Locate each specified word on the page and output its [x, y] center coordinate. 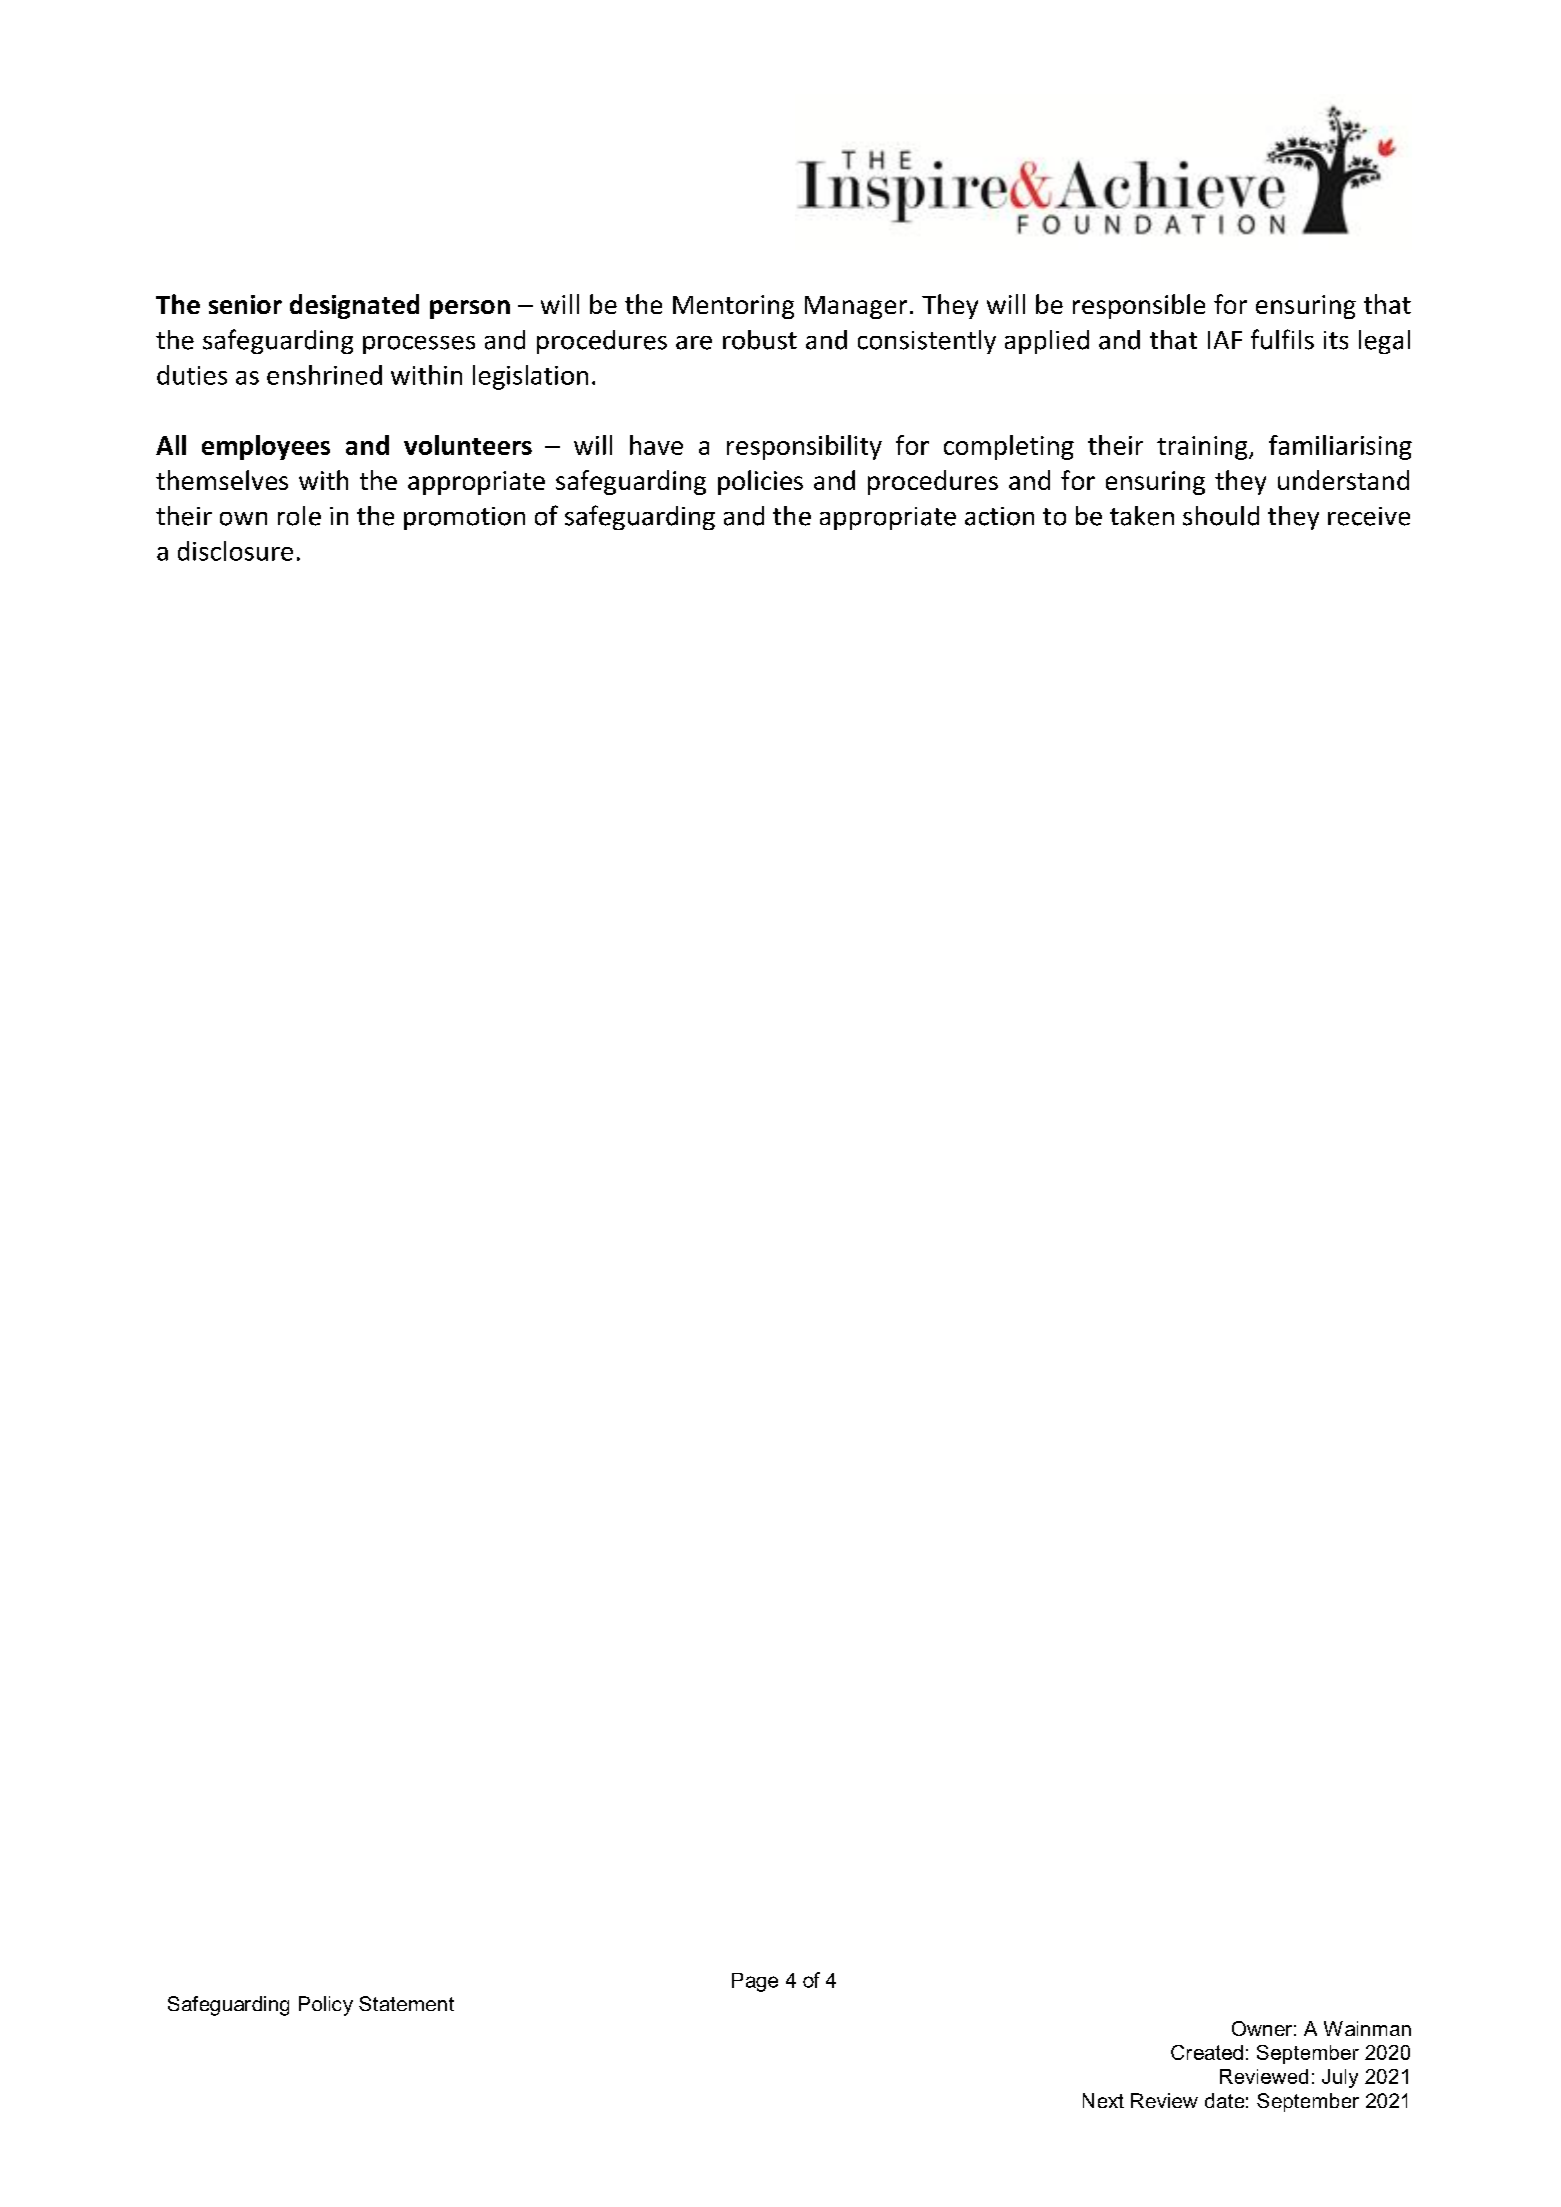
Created [1207, 2052]
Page [755, 1982]
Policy [326, 2006]
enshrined [324, 375]
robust [760, 340]
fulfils [1282, 339]
